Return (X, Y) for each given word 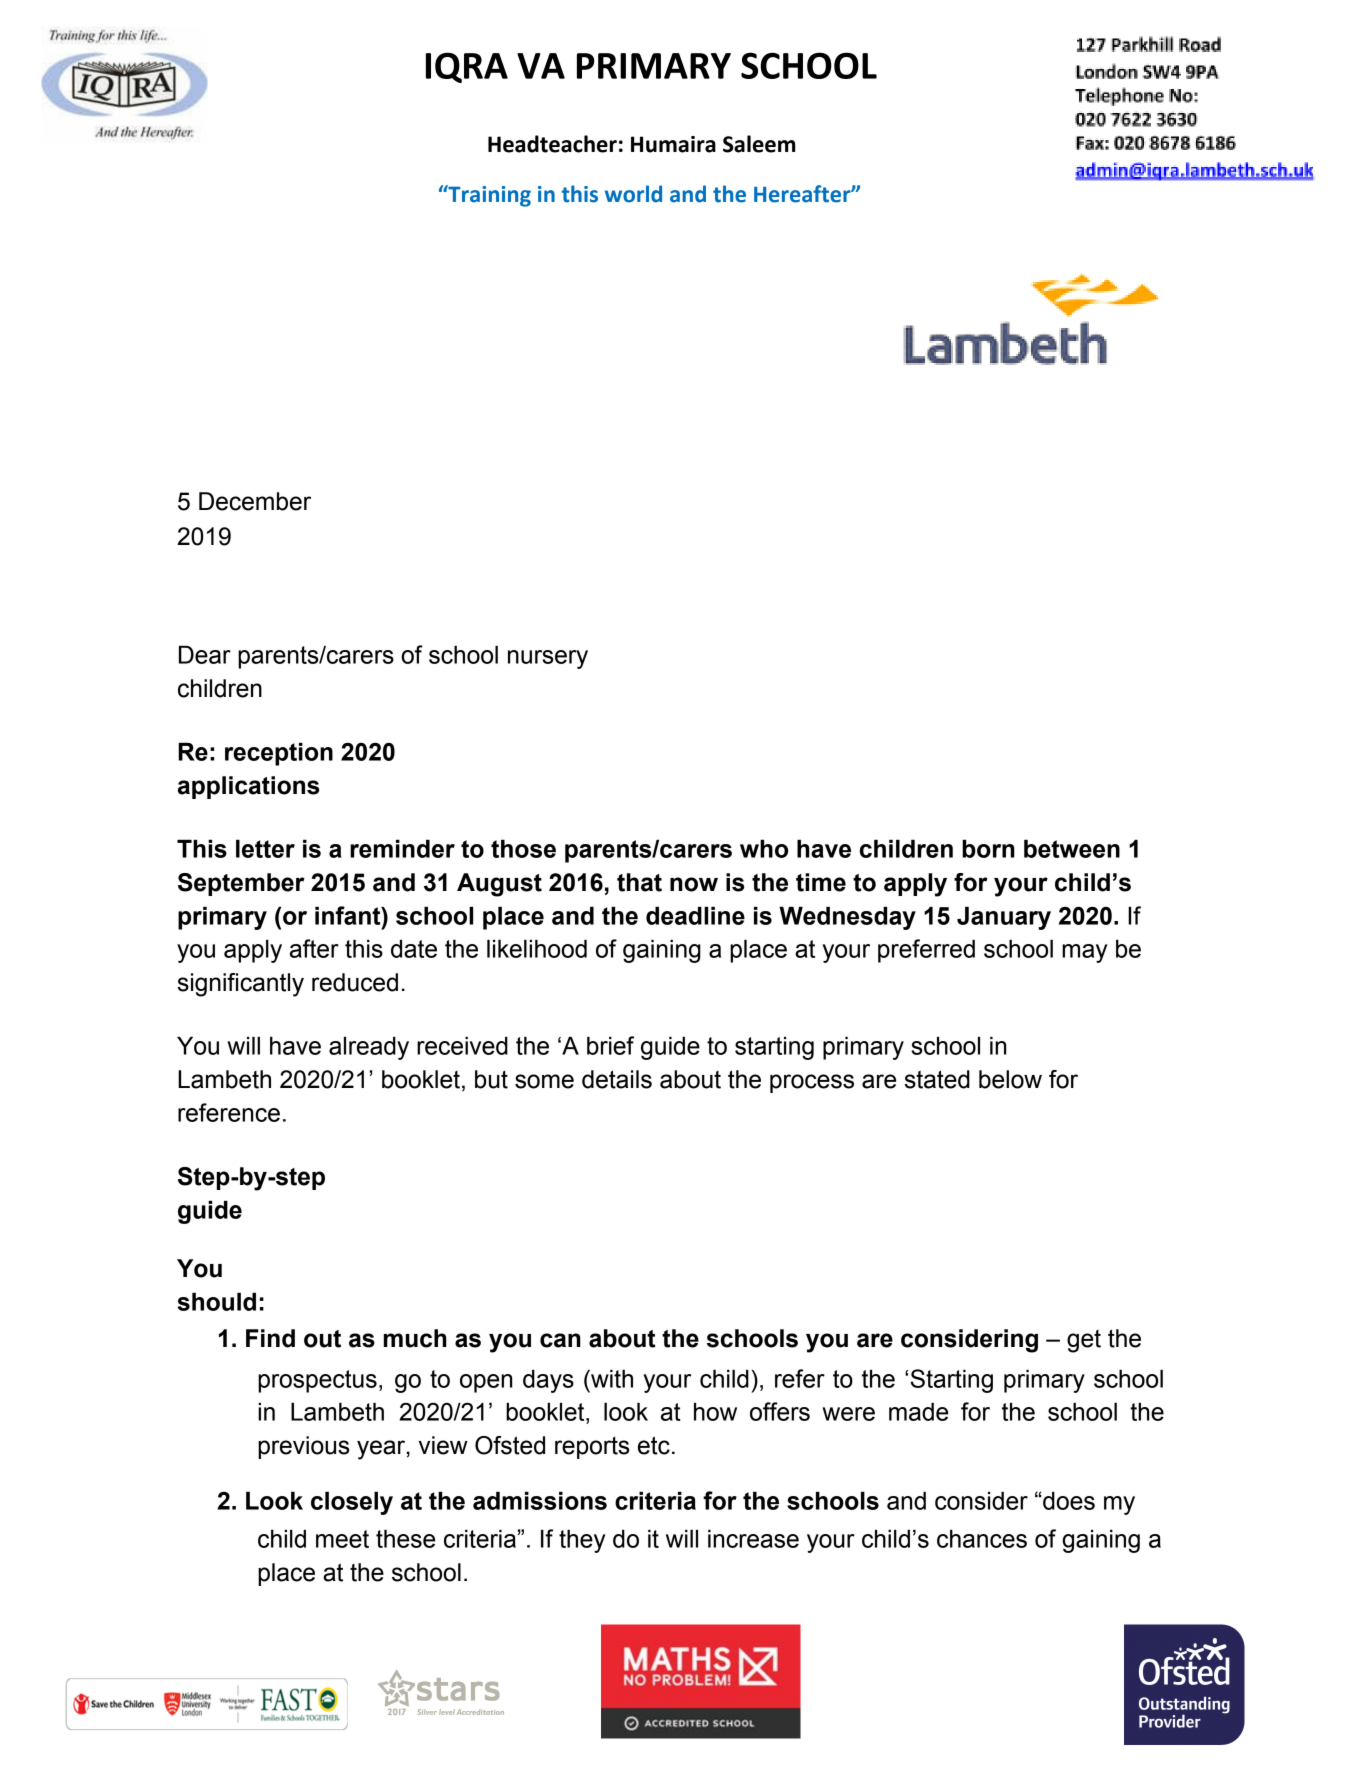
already (369, 1048)
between (1072, 848)
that (639, 882)
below (1010, 1079)
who (764, 848)
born (988, 848)
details (617, 1079)
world (633, 194)
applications (248, 787)
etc (654, 1445)
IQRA (467, 67)
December (255, 501)
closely (352, 1503)
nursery (548, 659)
